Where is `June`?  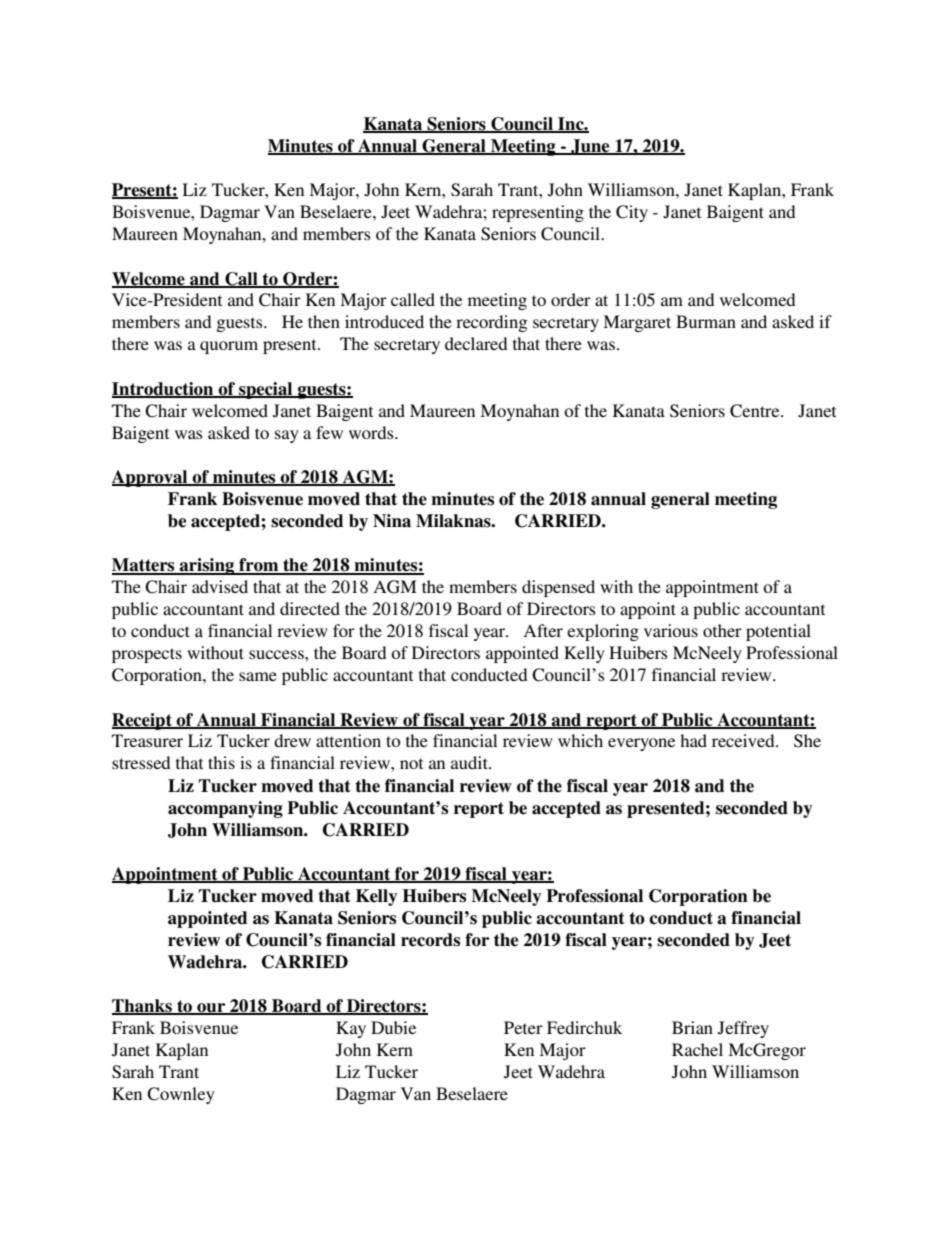
June is located at coordinates (590, 147).
